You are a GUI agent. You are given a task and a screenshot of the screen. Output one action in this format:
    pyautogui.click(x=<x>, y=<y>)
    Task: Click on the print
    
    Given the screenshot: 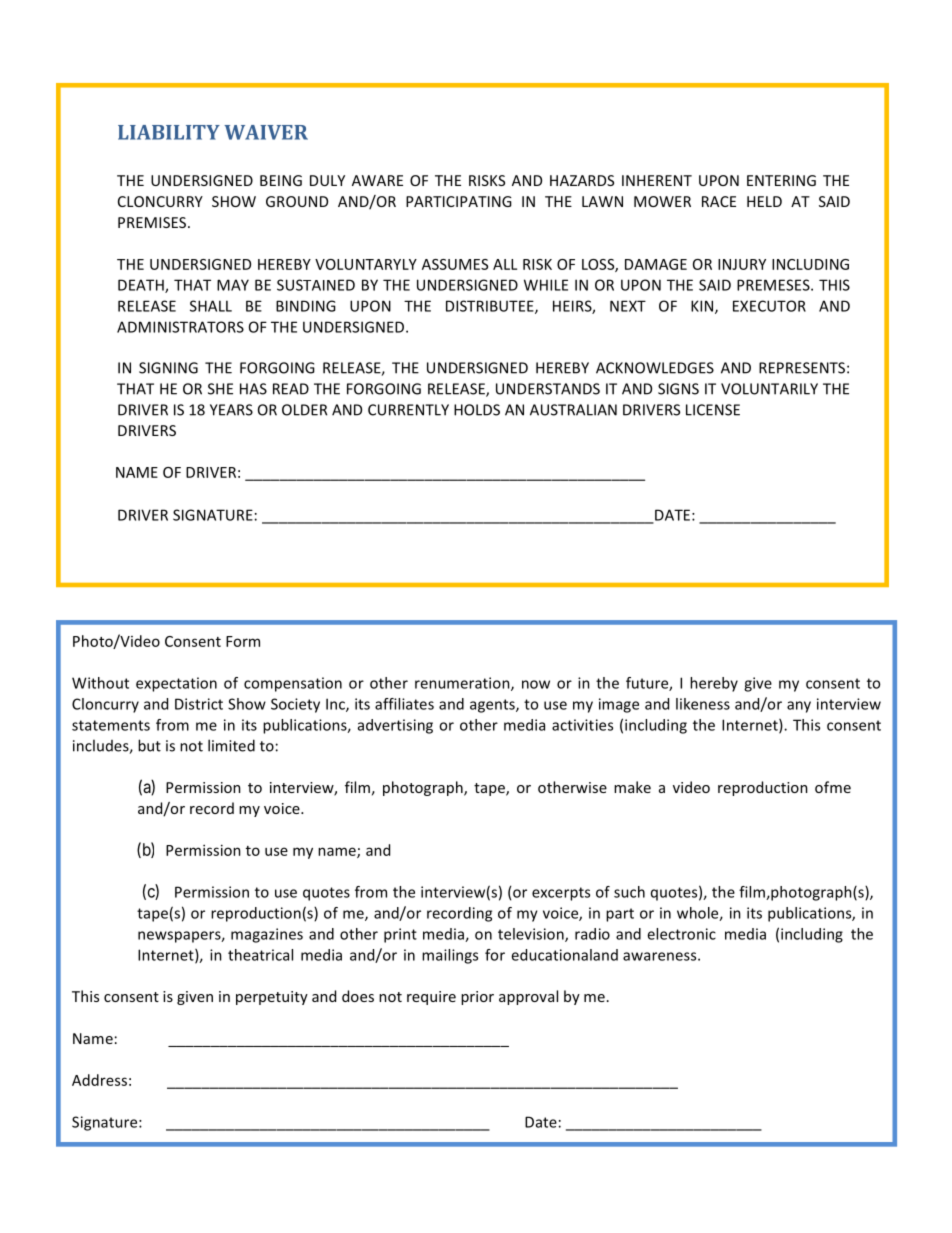 What is the action you would take?
    pyautogui.click(x=400, y=935)
